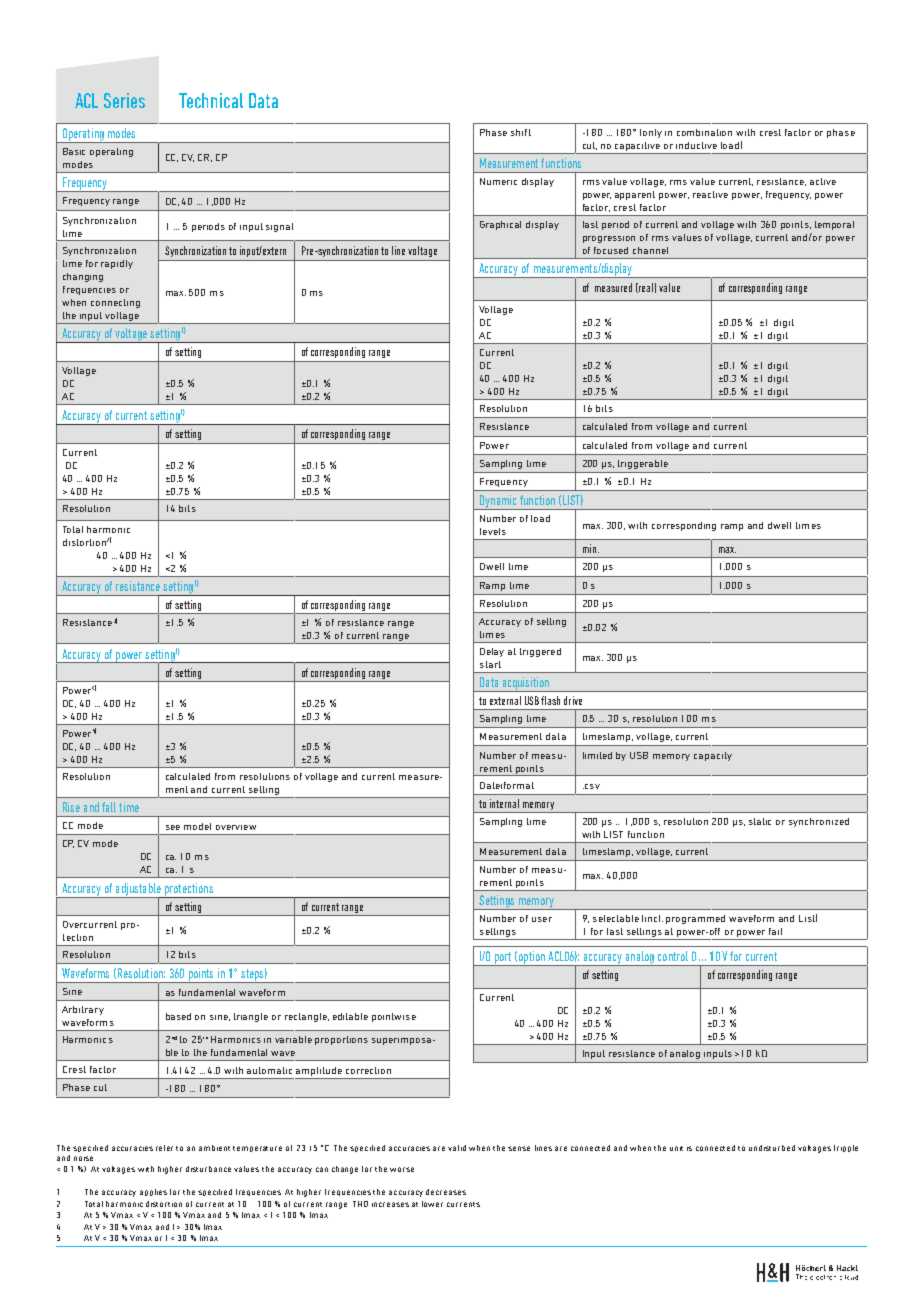  What do you see at coordinates (704, 132) in the screenshot?
I see `combination` at bounding box center [704, 132].
